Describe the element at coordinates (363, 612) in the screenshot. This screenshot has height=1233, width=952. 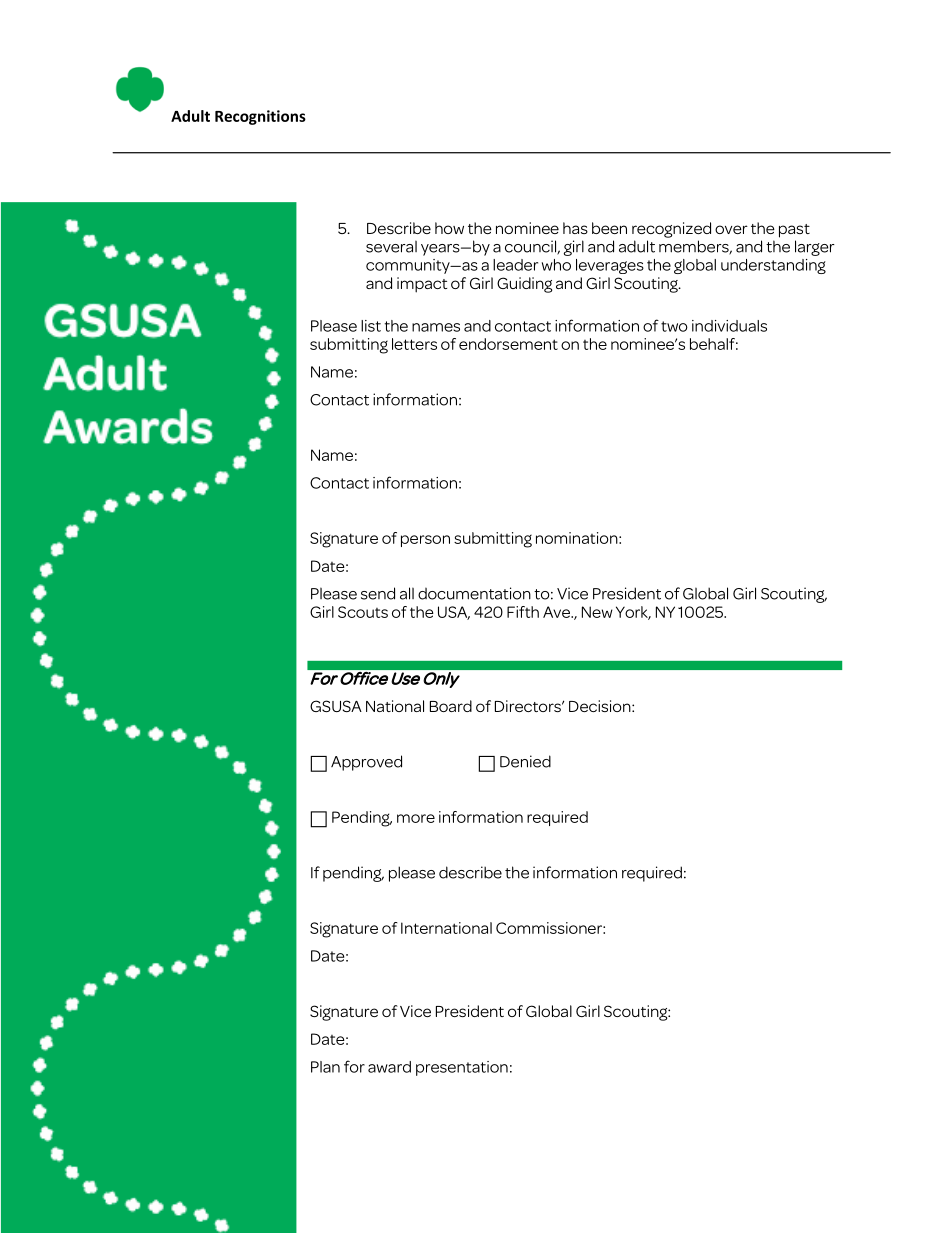
I see `Scouts` at that location.
